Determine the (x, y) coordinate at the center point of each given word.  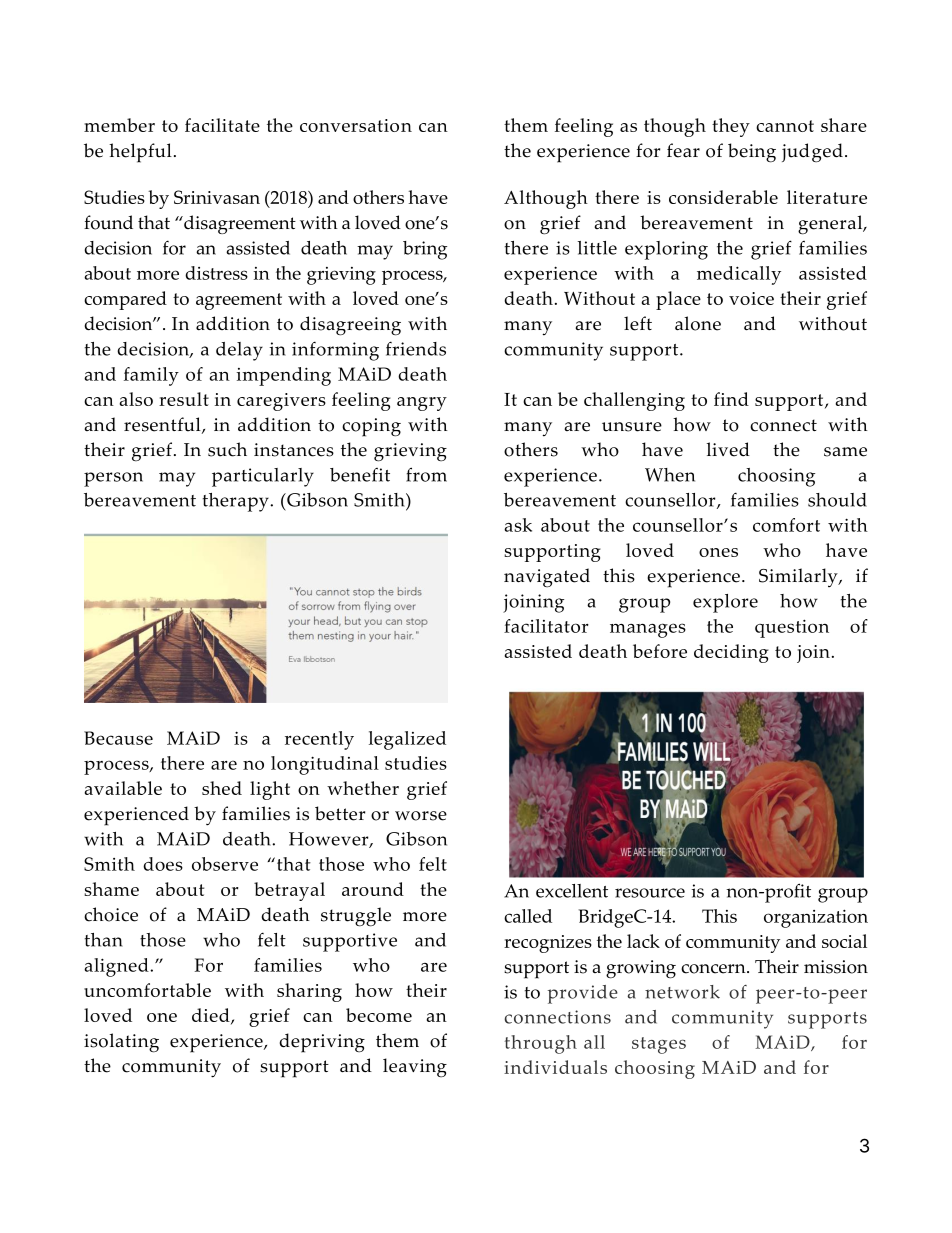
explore (725, 603)
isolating (121, 1043)
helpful (140, 153)
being (752, 153)
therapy (237, 502)
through (541, 1044)
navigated (547, 577)
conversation (356, 125)
